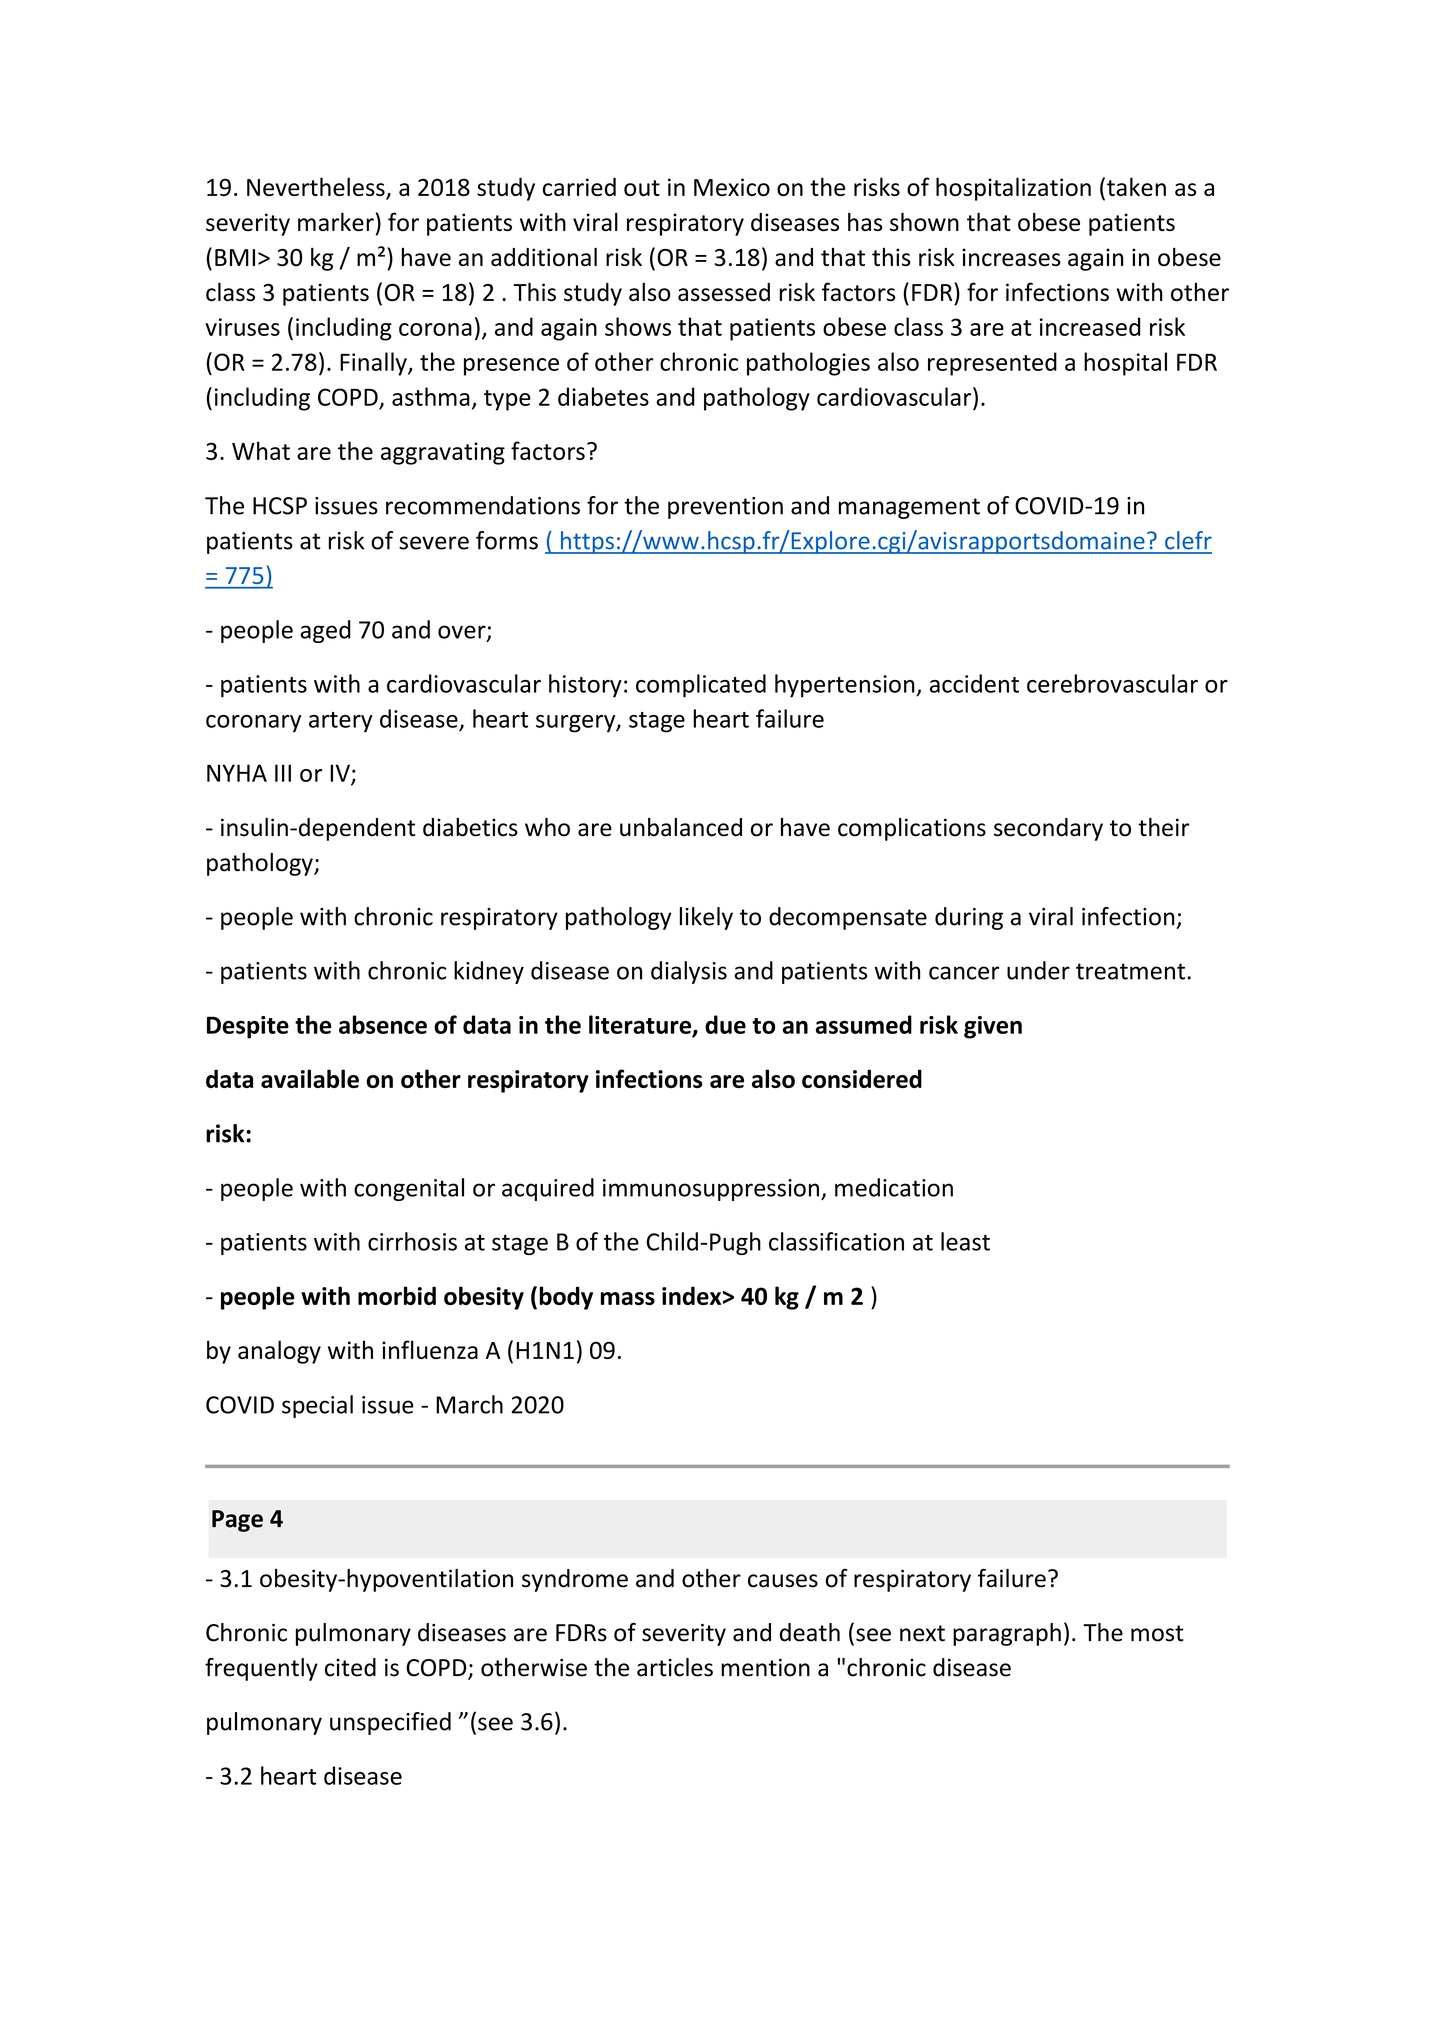 Image resolution: width=1435 pixels, height=2030 pixels. I want to click on least, so click(965, 1241).
